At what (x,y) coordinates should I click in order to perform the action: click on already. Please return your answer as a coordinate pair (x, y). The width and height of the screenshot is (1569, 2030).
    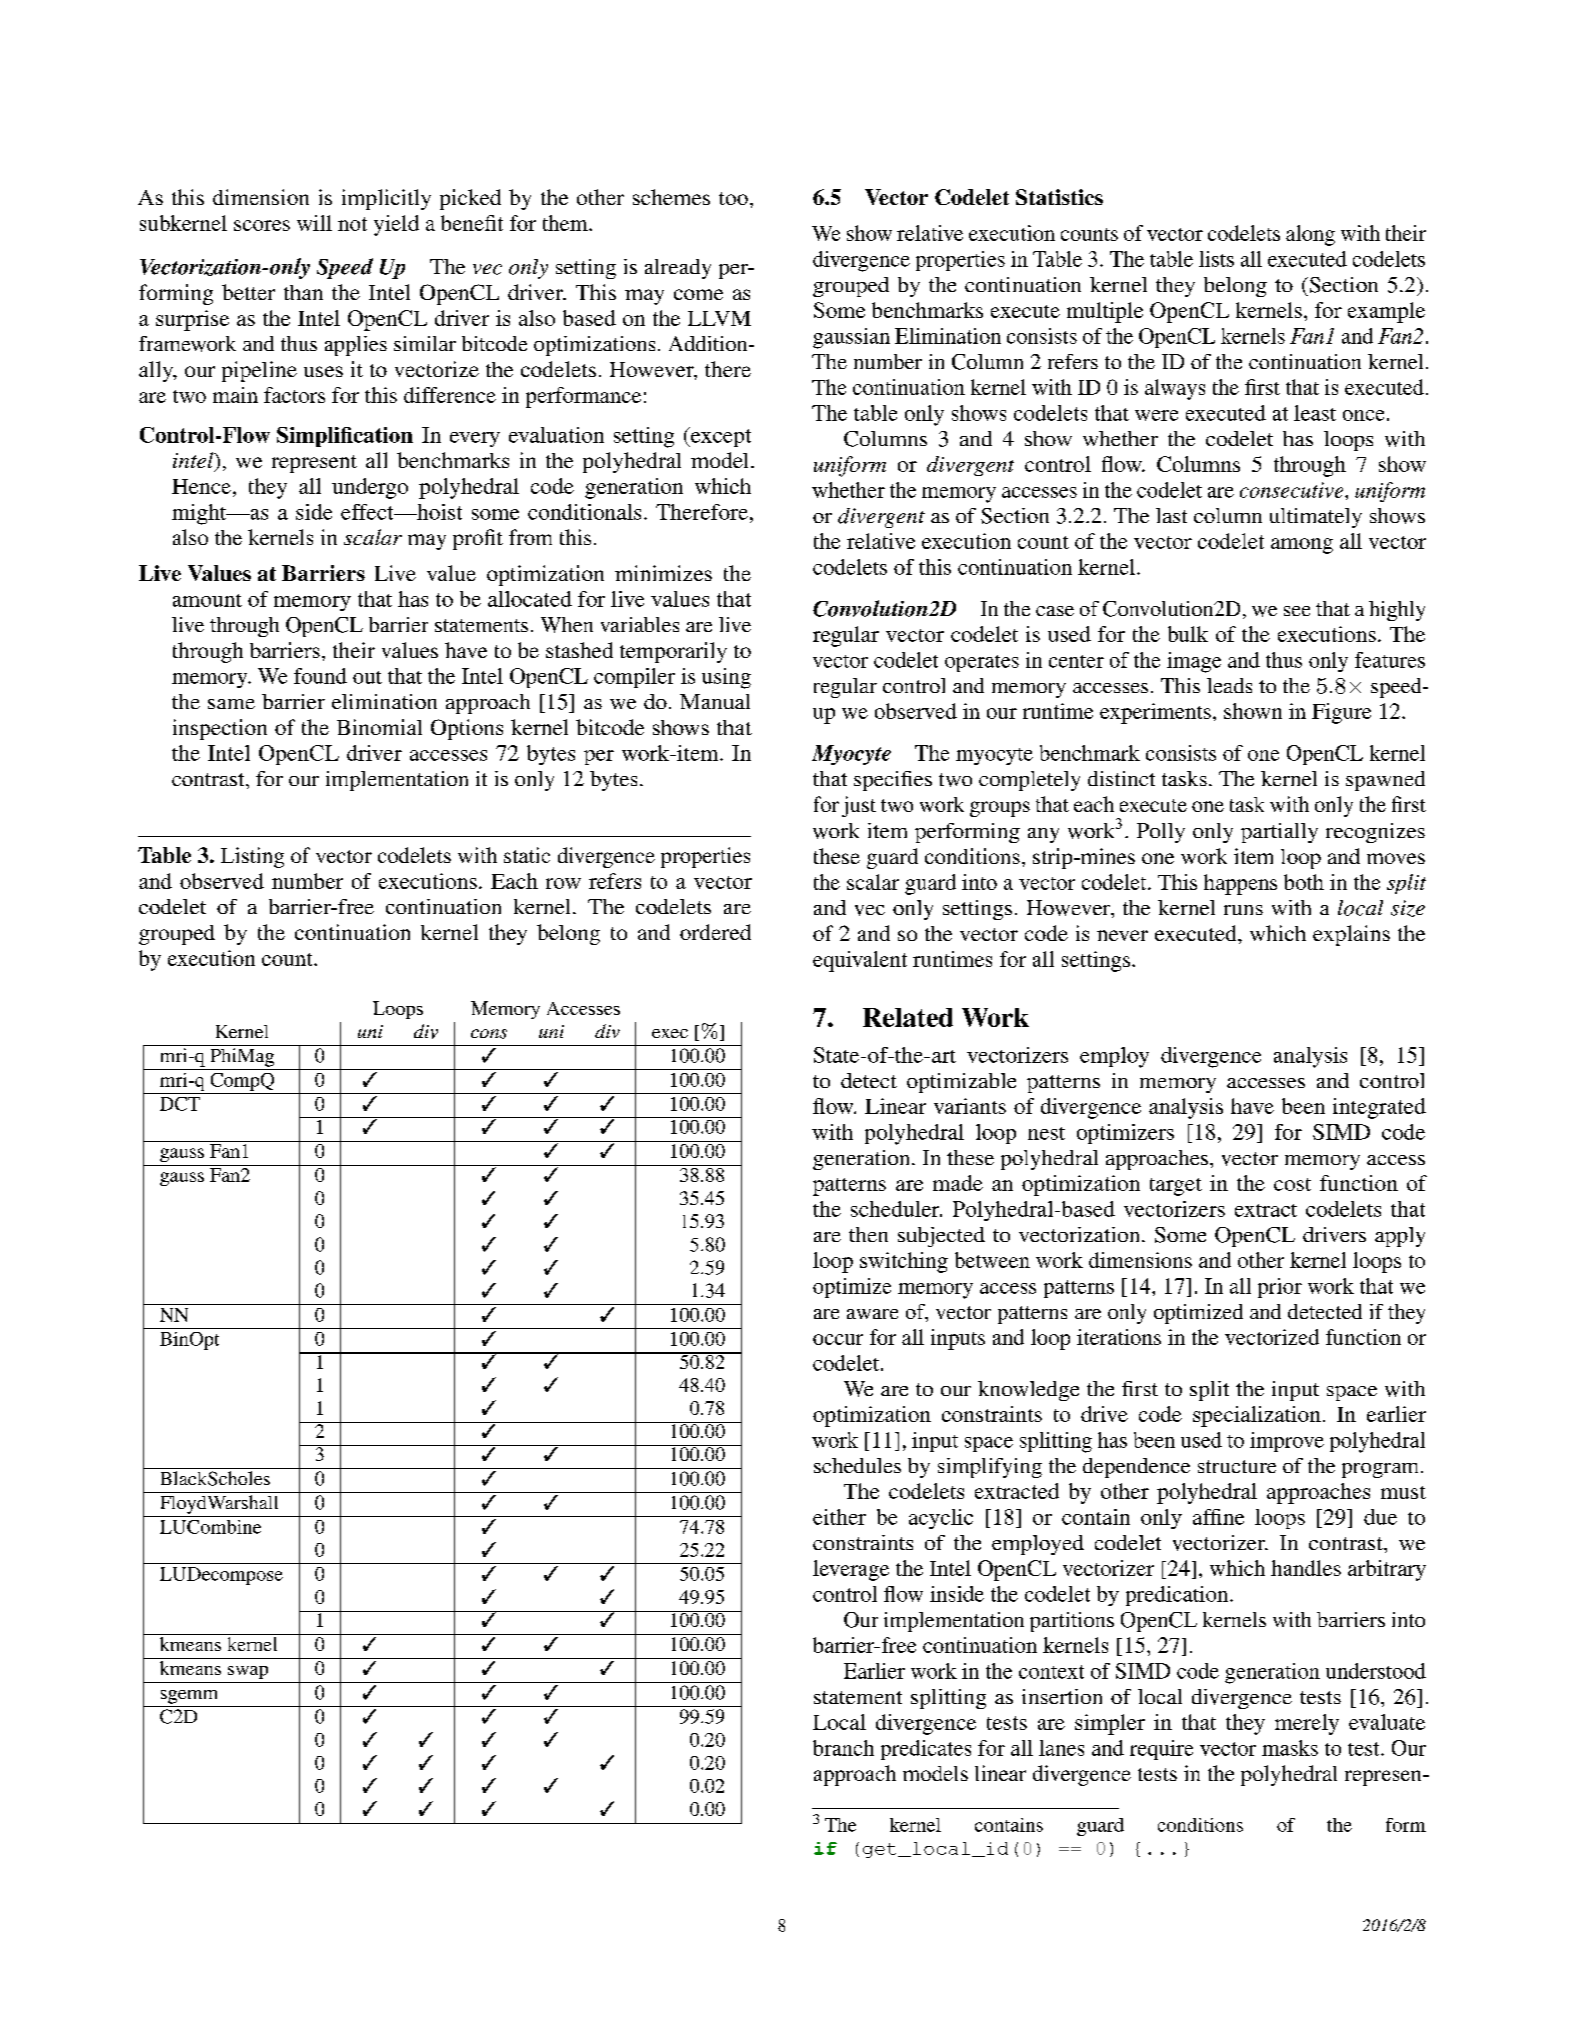
    Looking at the image, I should click on (678, 269).
